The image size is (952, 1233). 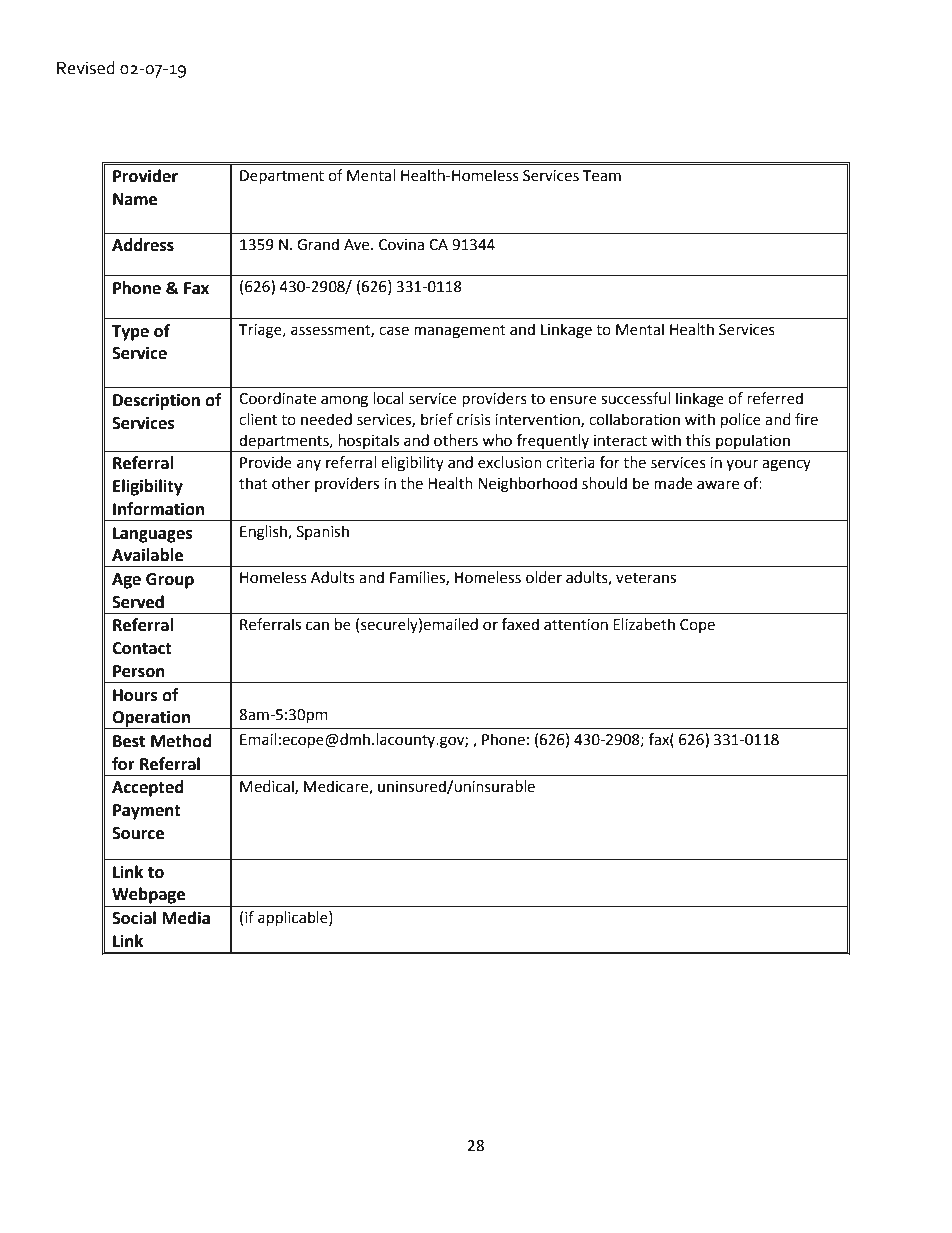 I want to click on Revised, so click(x=86, y=68).
